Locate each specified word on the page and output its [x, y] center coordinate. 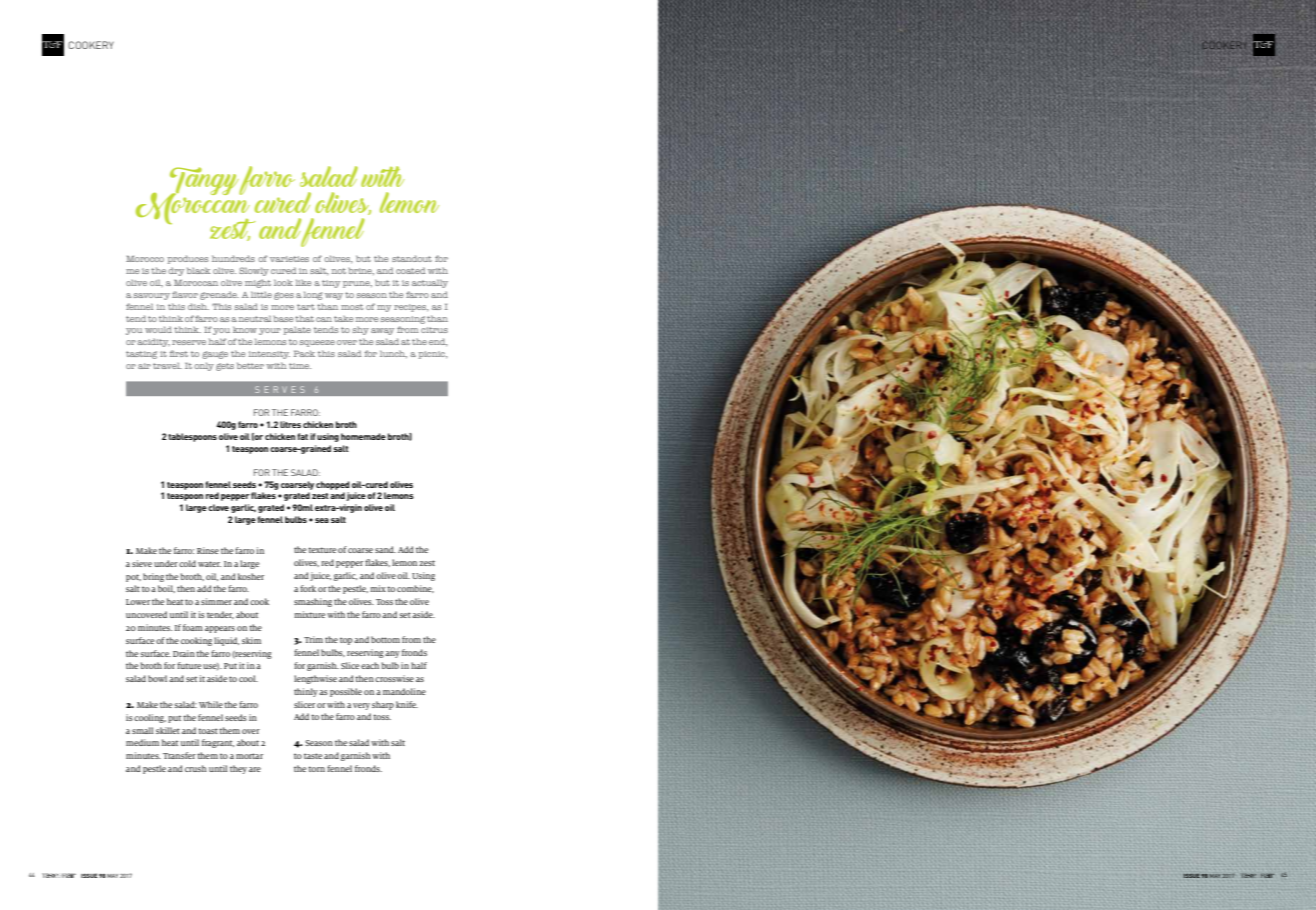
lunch [393, 354]
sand [385, 549]
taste [313, 756]
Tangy [204, 182]
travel [167, 366]
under [166, 563]
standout [412, 258]
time [300, 366]
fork [308, 588]
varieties [289, 259]
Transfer [179, 755]
